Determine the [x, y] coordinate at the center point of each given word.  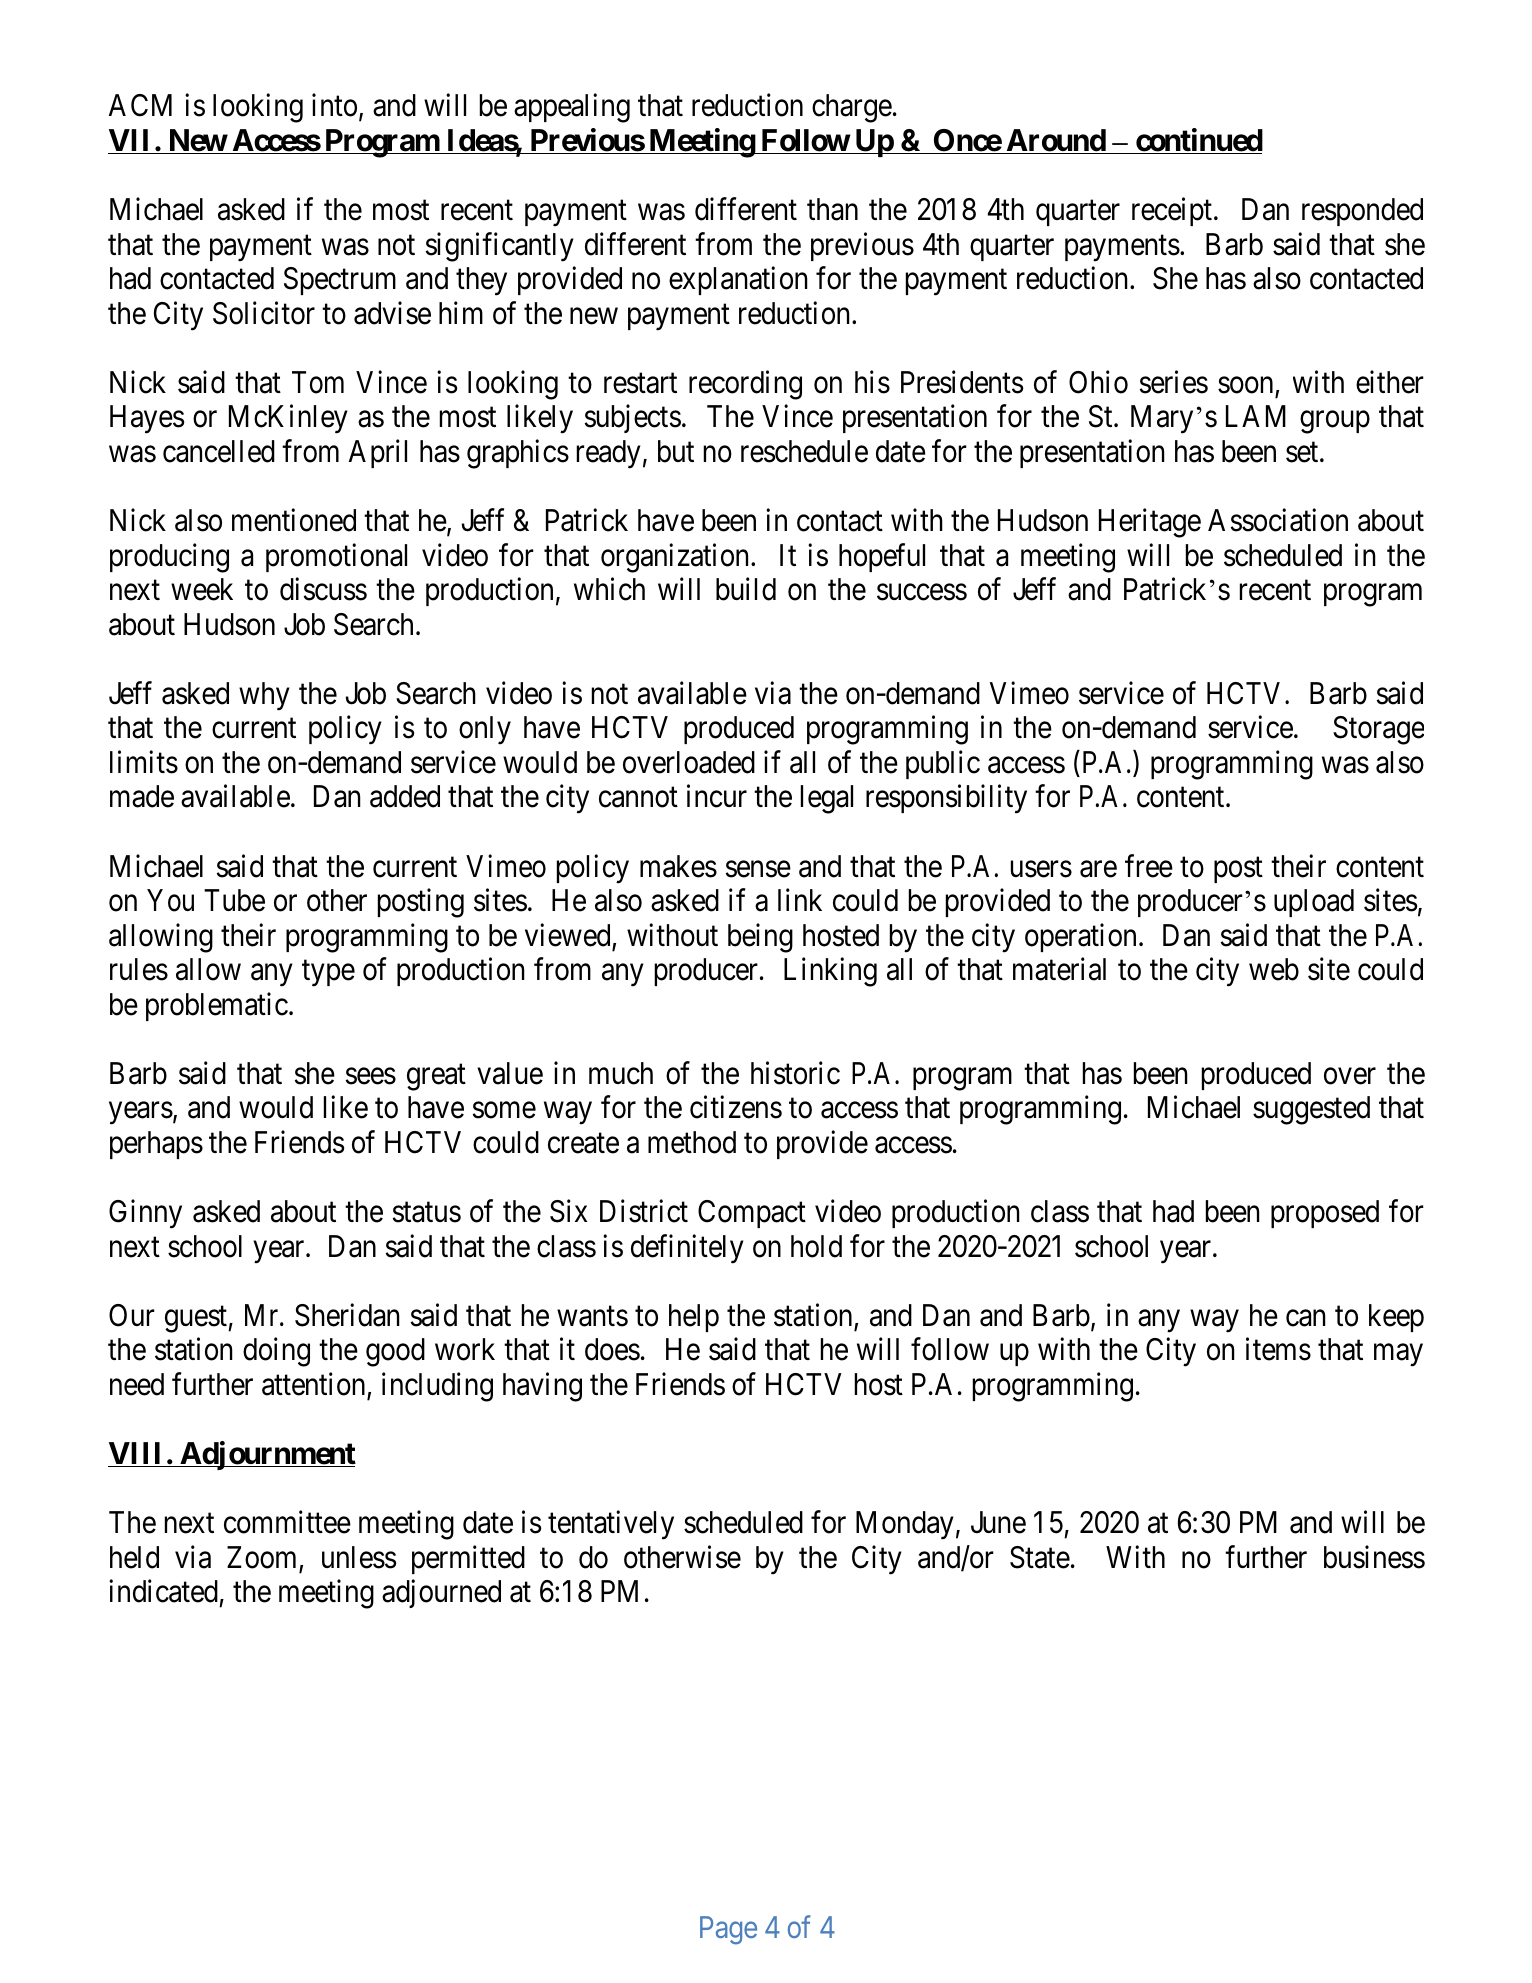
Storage [1378, 730]
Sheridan [347, 1315]
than [832, 209]
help [694, 1318]
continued [1198, 141]
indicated [163, 1591]
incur [717, 796]
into [334, 105]
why [264, 696]
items [1278, 1349]
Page [728, 1930]
